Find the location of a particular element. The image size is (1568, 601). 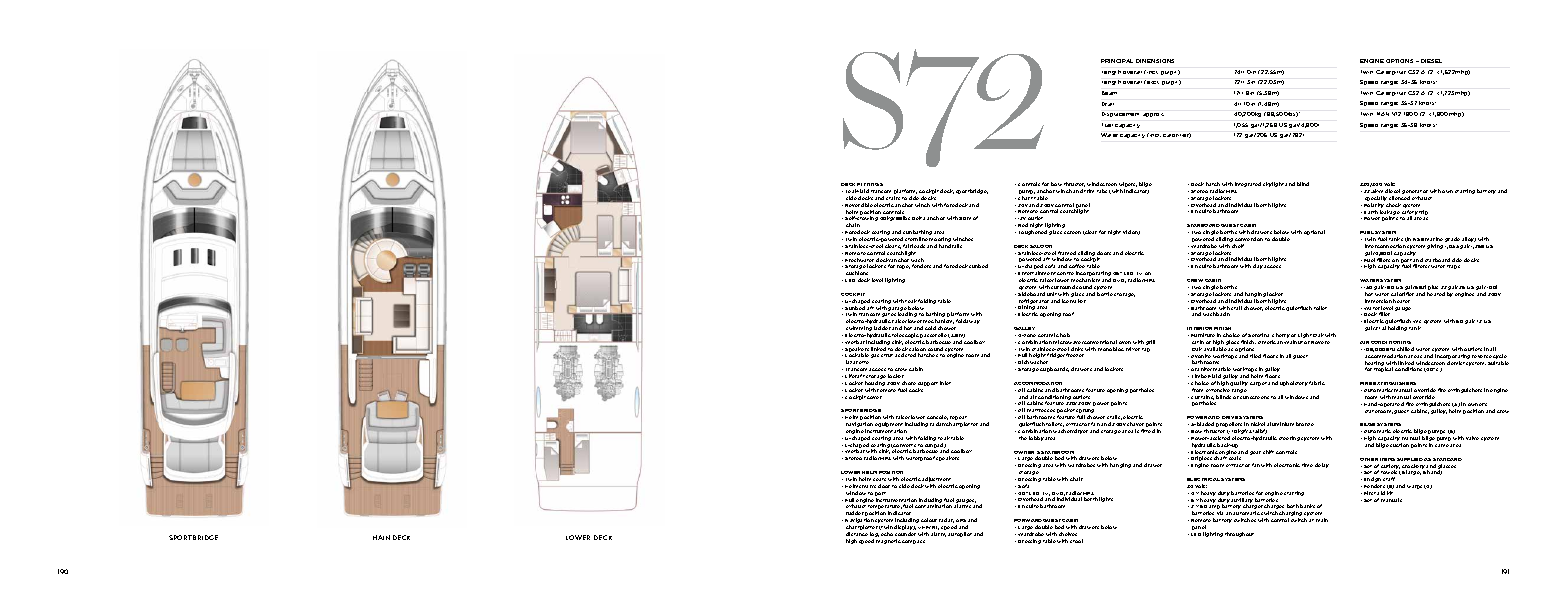

inlet is located at coordinates (945, 383).
